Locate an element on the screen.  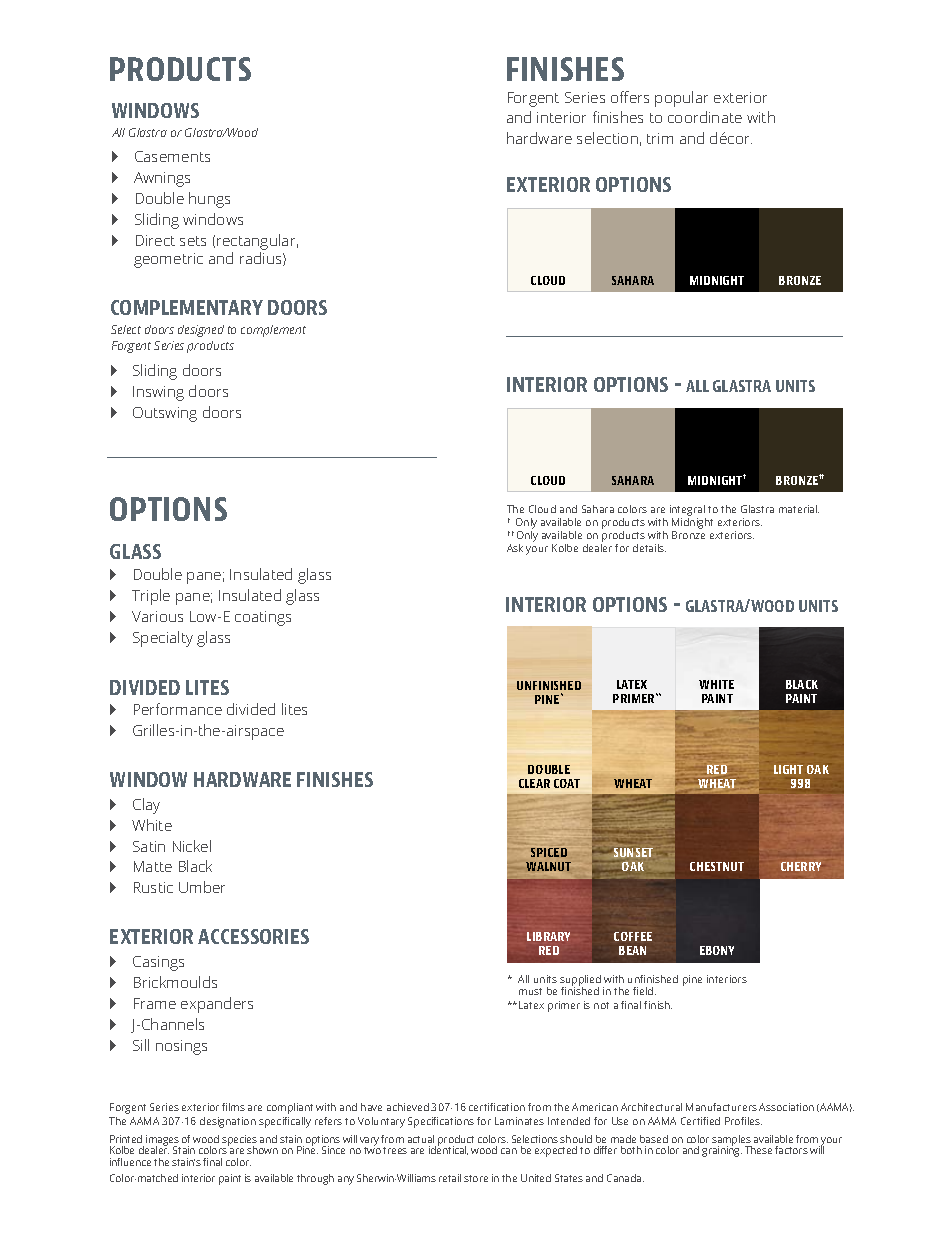
Performance is located at coordinates (178, 709).
